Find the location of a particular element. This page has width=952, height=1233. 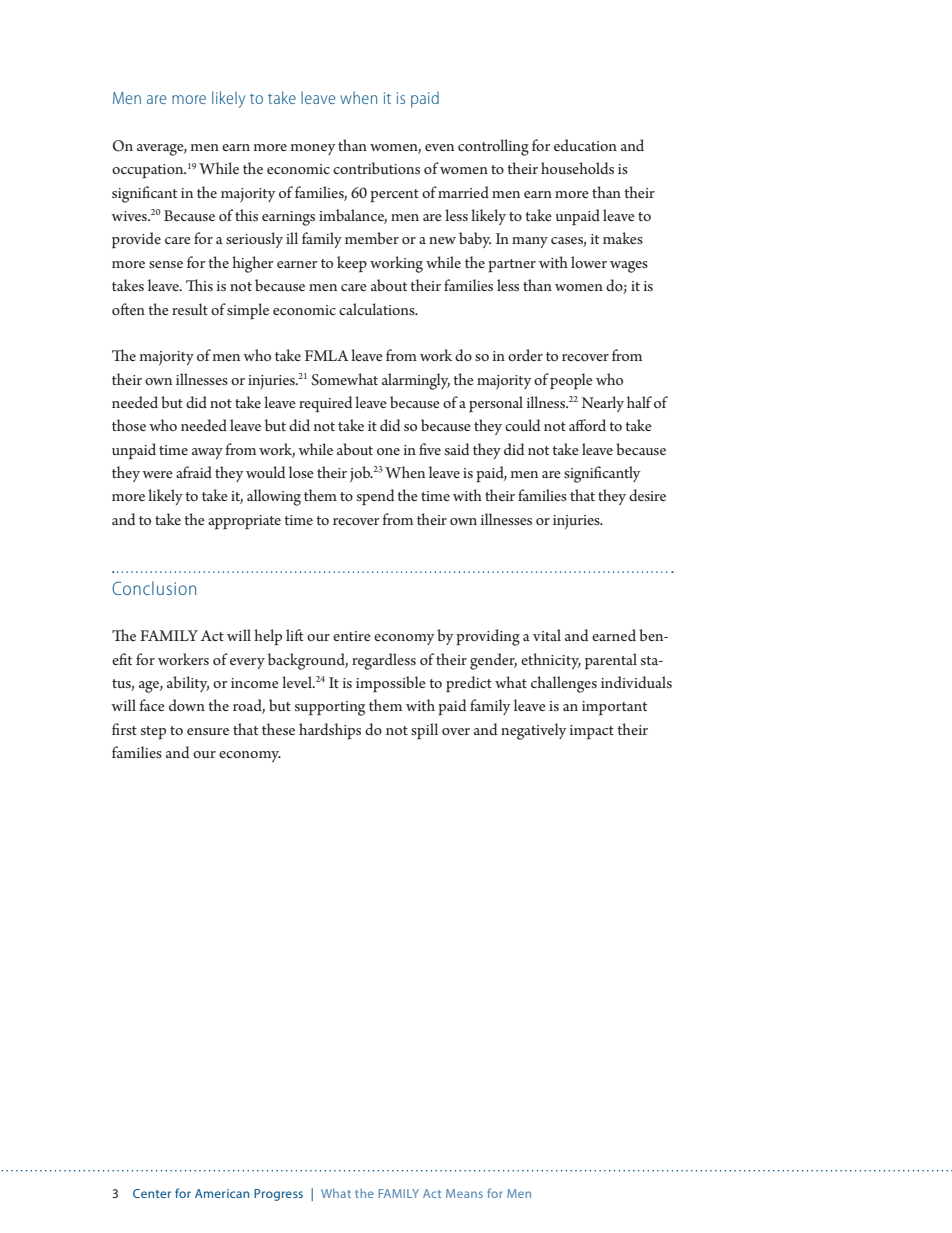

spill is located at coordinates (424, 731).
